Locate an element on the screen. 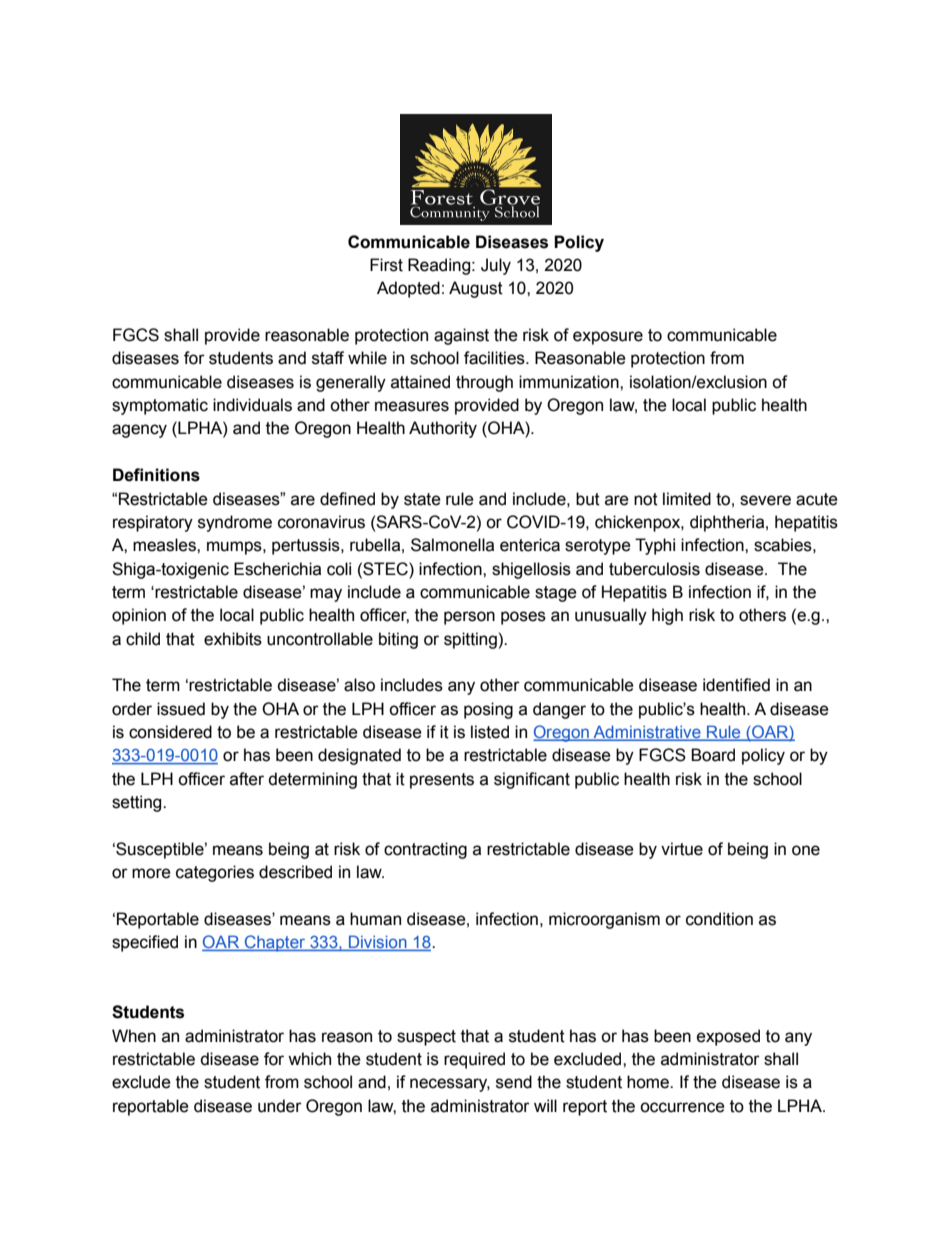 This screenshot has width=952, height=1233. exposure is located at coordinates (608, 338).
